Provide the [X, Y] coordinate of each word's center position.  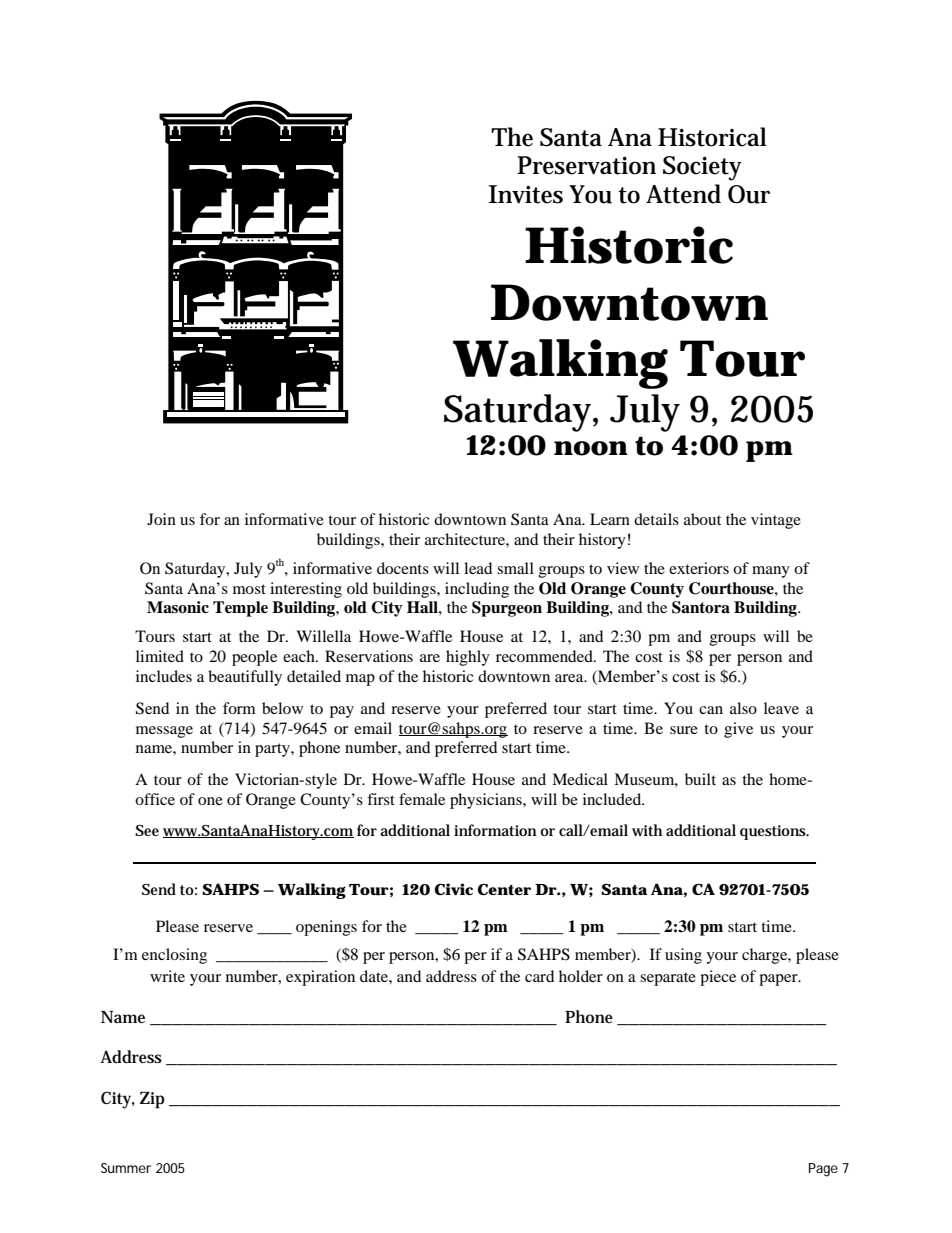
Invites [525, 194]
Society [702, 168]
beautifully [245, 678]
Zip [152, 1100]
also [743, 708]
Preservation [586, 165]
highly [468, 658]
